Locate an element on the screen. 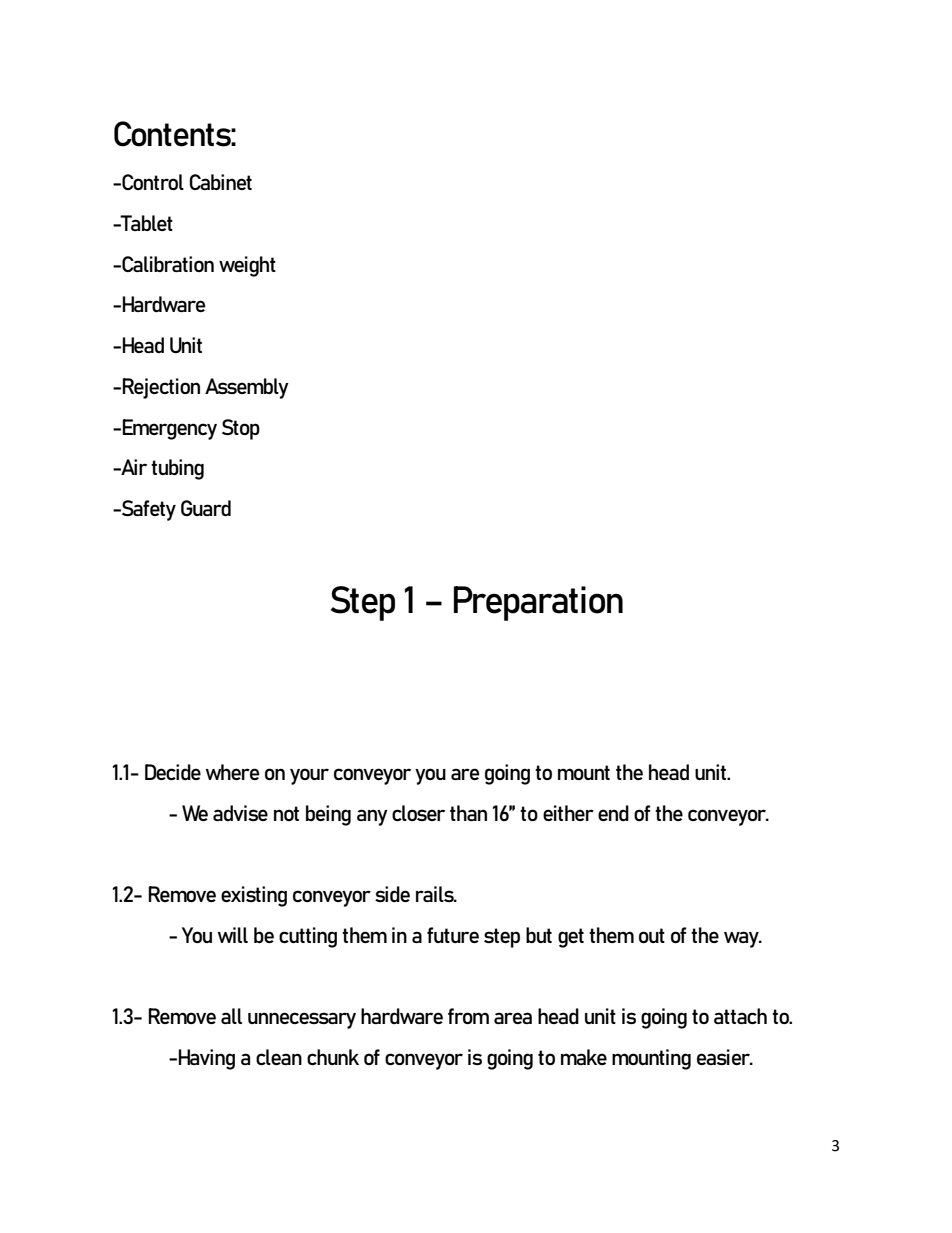 The height and width of the screenshot is (1233, 952). all is located at coordinates (231, 1016).
